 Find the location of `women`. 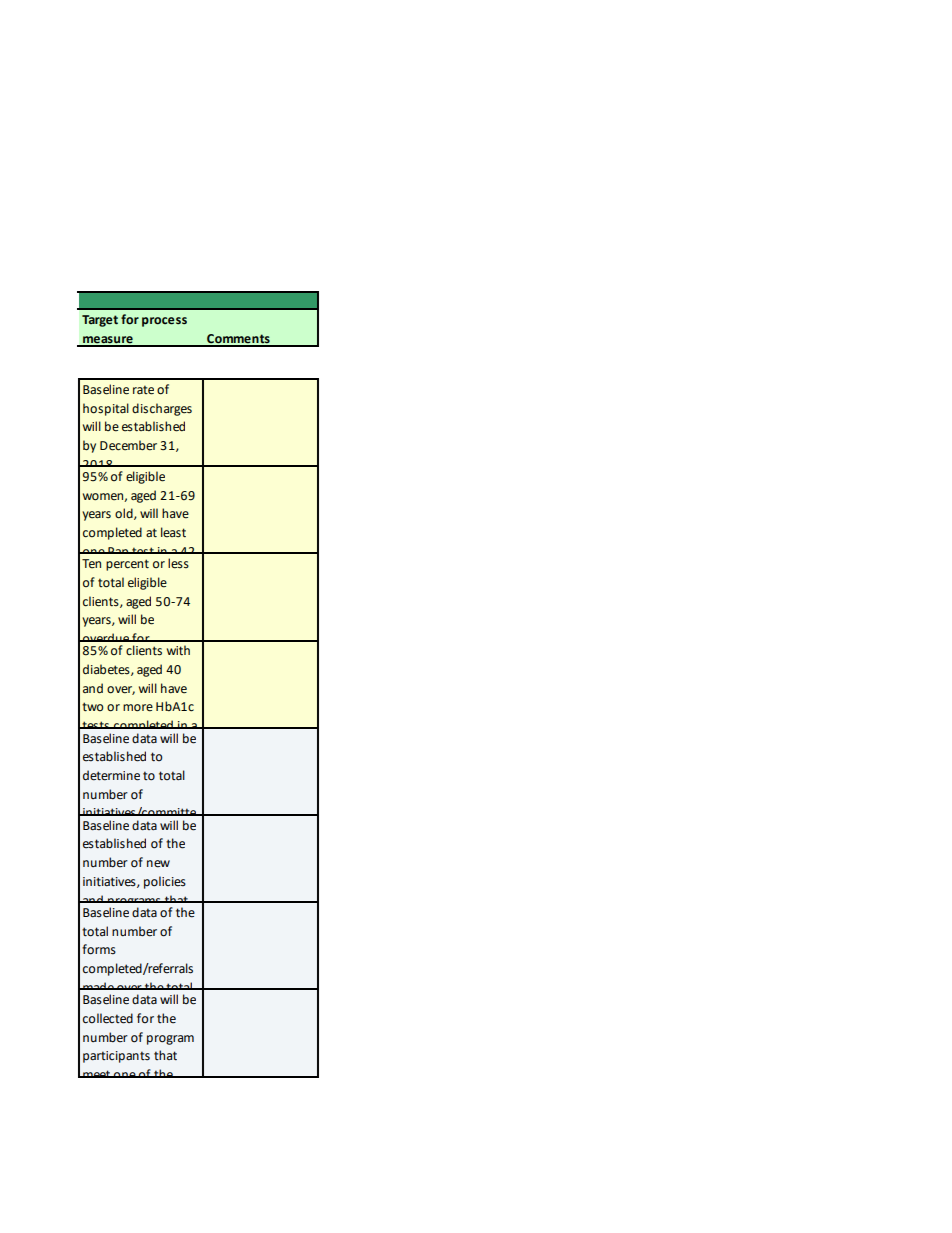

women is located at coordinates (104, 497).
